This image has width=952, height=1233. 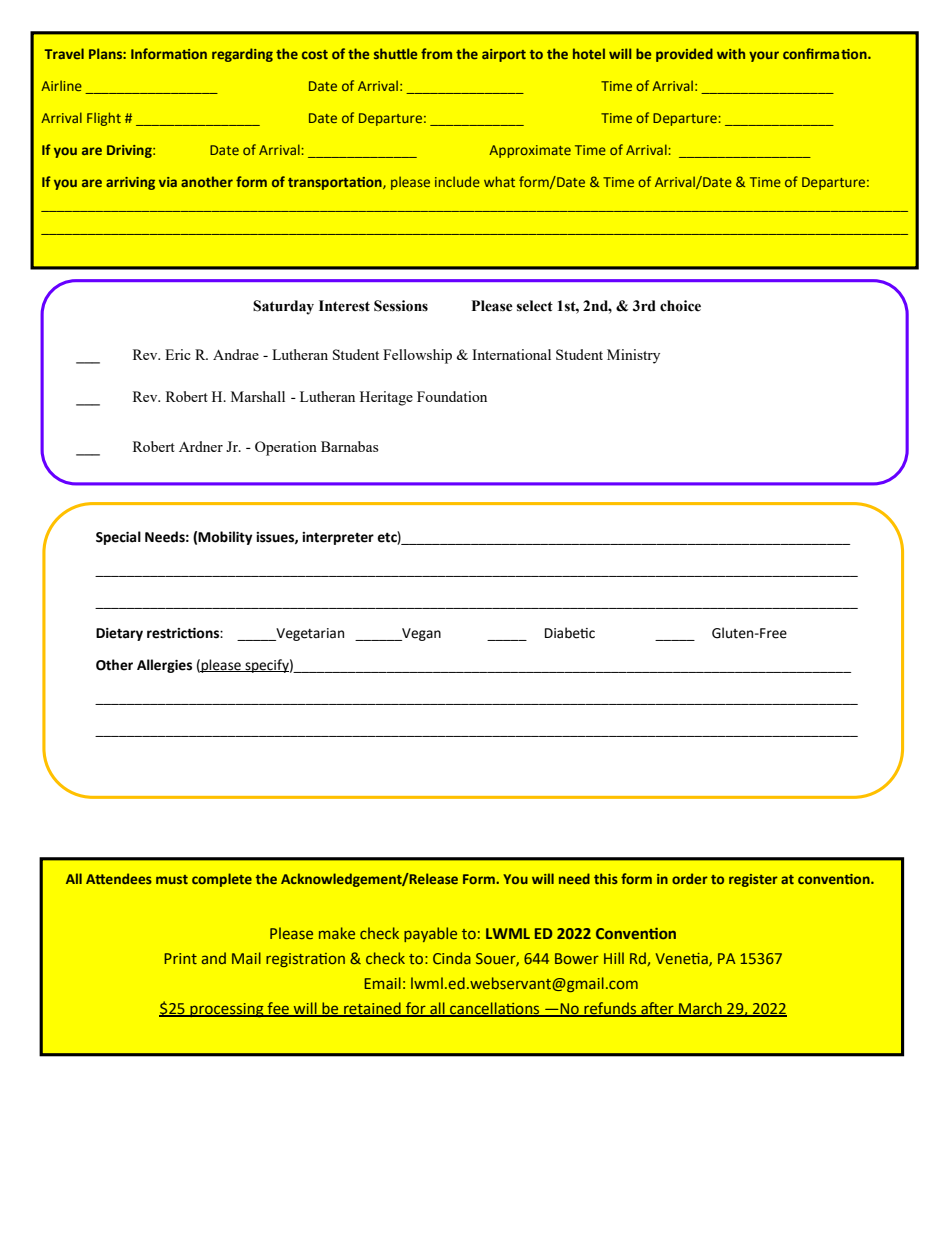 I want to click on Flight, so click(x=104, y=119).
